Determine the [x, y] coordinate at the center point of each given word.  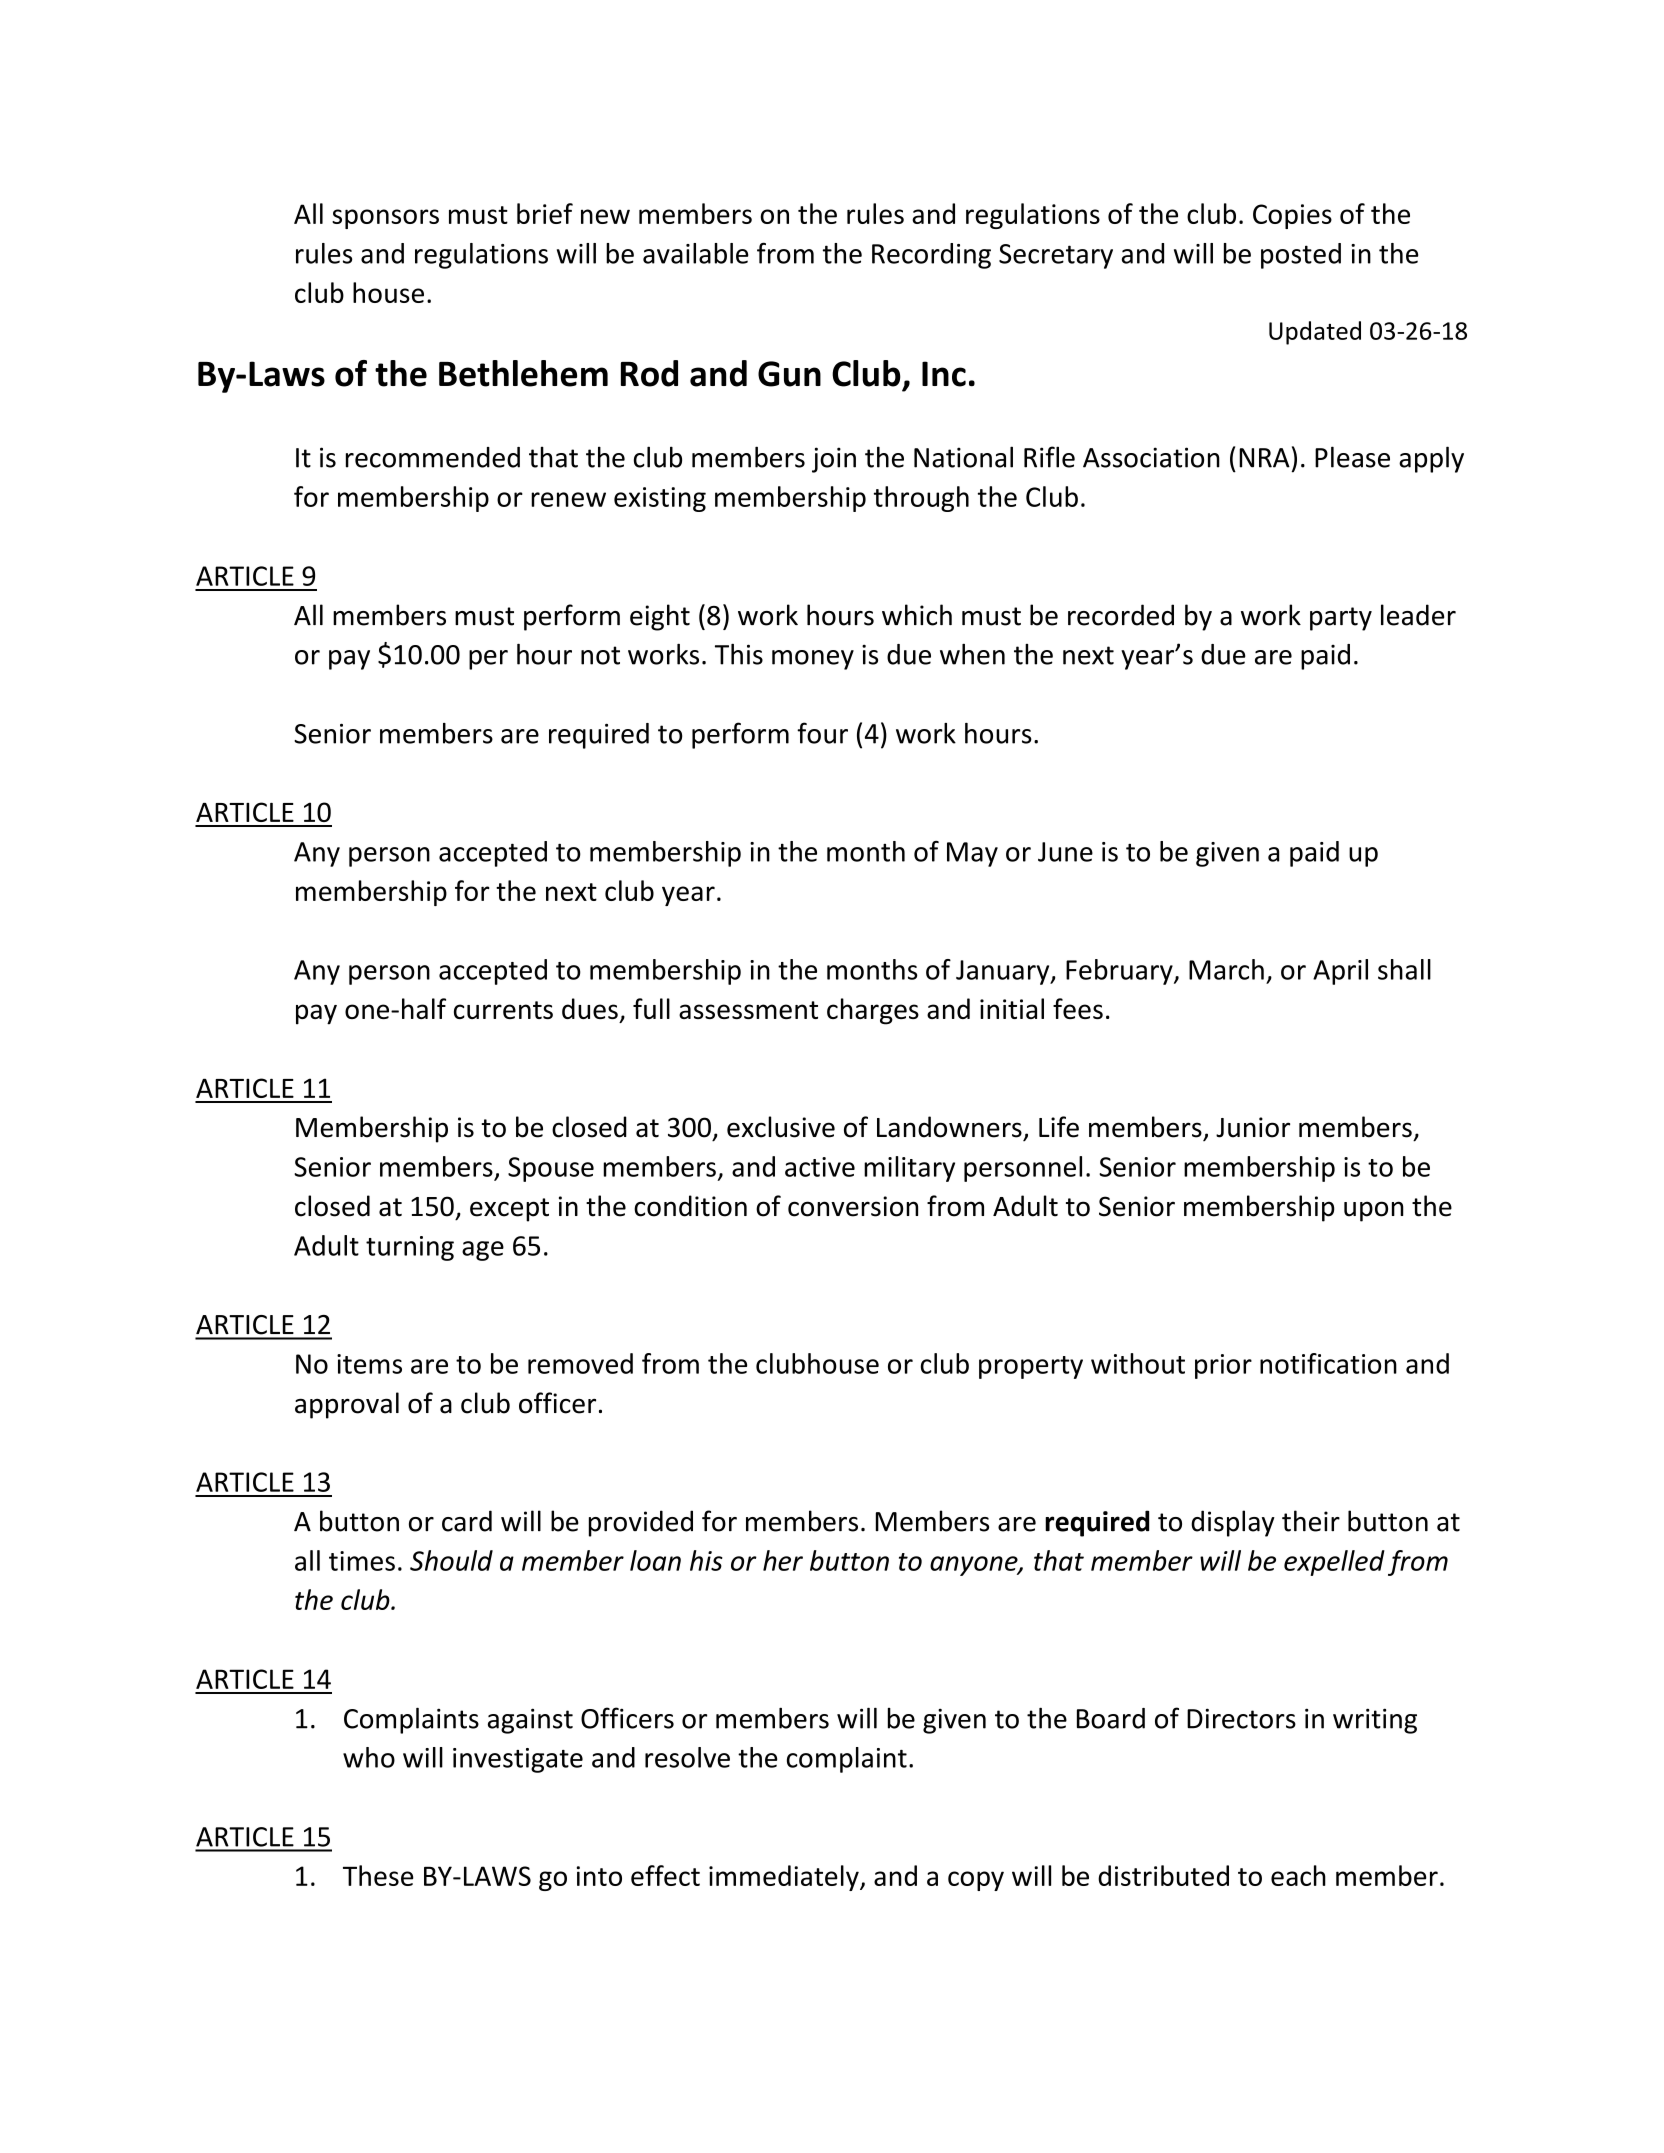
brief [545, 213]
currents [503, 1010]
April [1340, 972]
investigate [518, 1760]
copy [976, 1881]
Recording [931, 256]
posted [1301, 256]
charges [873, 1011]
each [1298, 1875]
